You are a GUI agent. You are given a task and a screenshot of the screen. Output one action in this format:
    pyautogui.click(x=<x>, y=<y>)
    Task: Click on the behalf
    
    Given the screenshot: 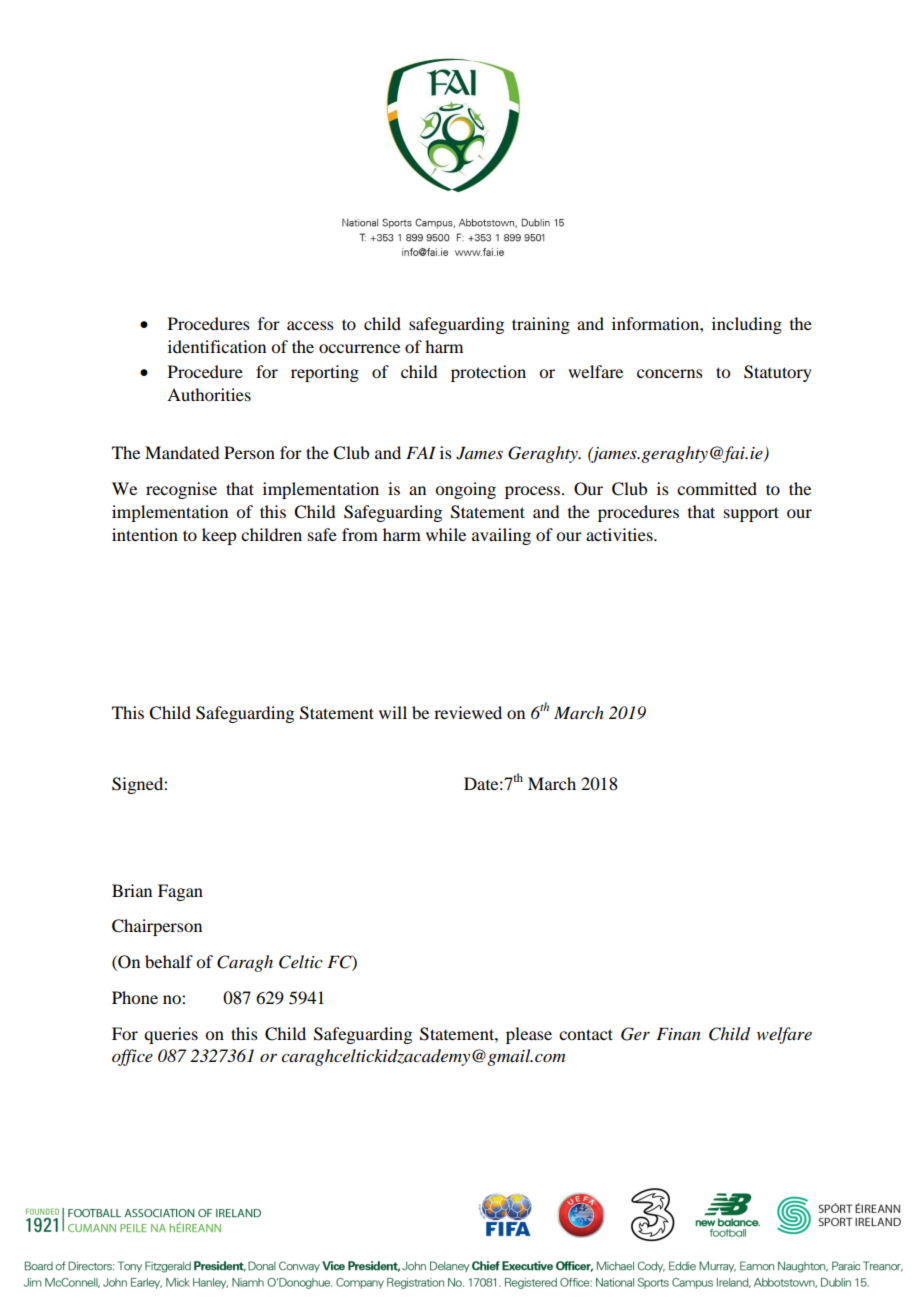 What is the action you would take?
    pyautogui.click(x=169, y=961)
